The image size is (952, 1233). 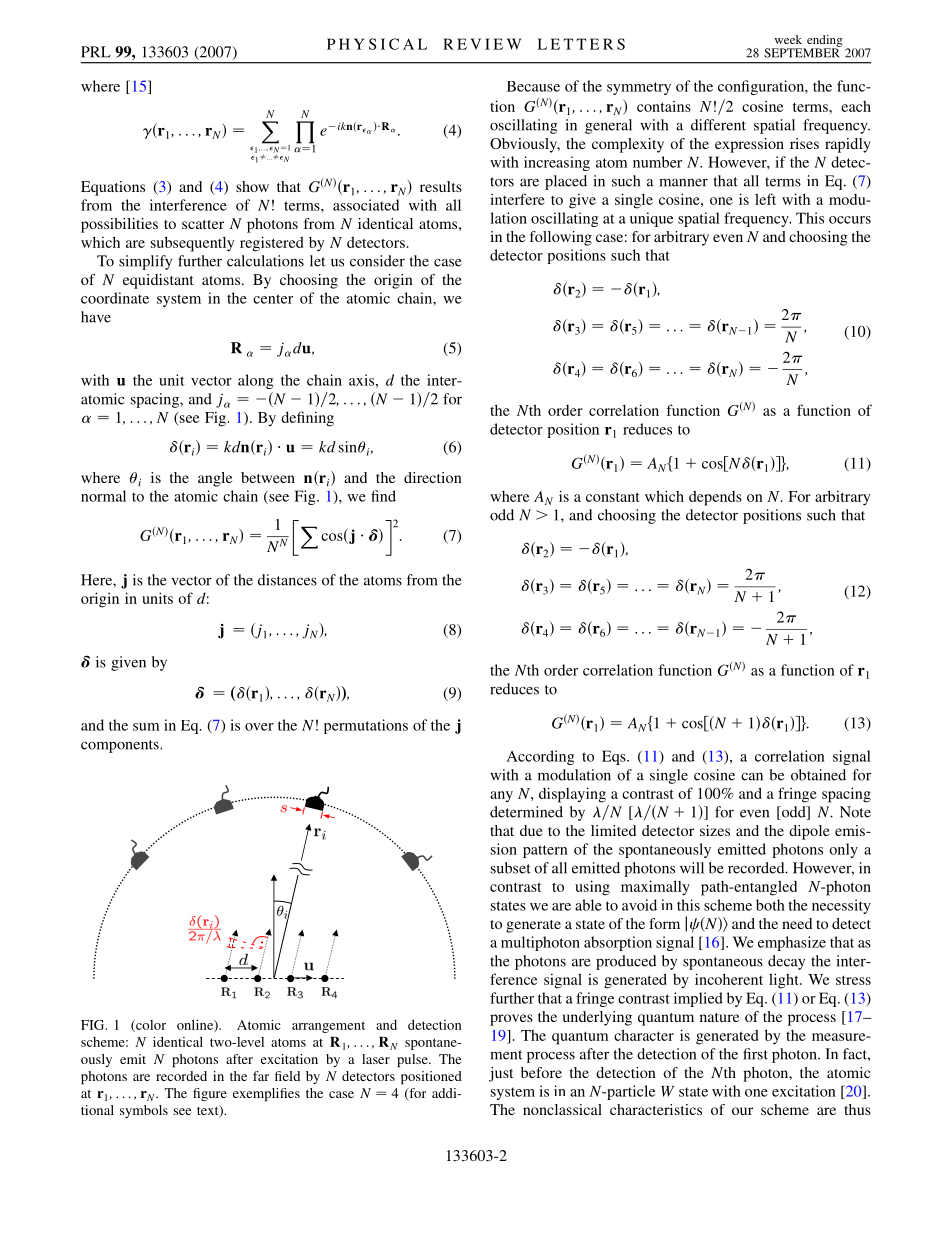 I want to click on PRL, so click(x=96, y=52).
